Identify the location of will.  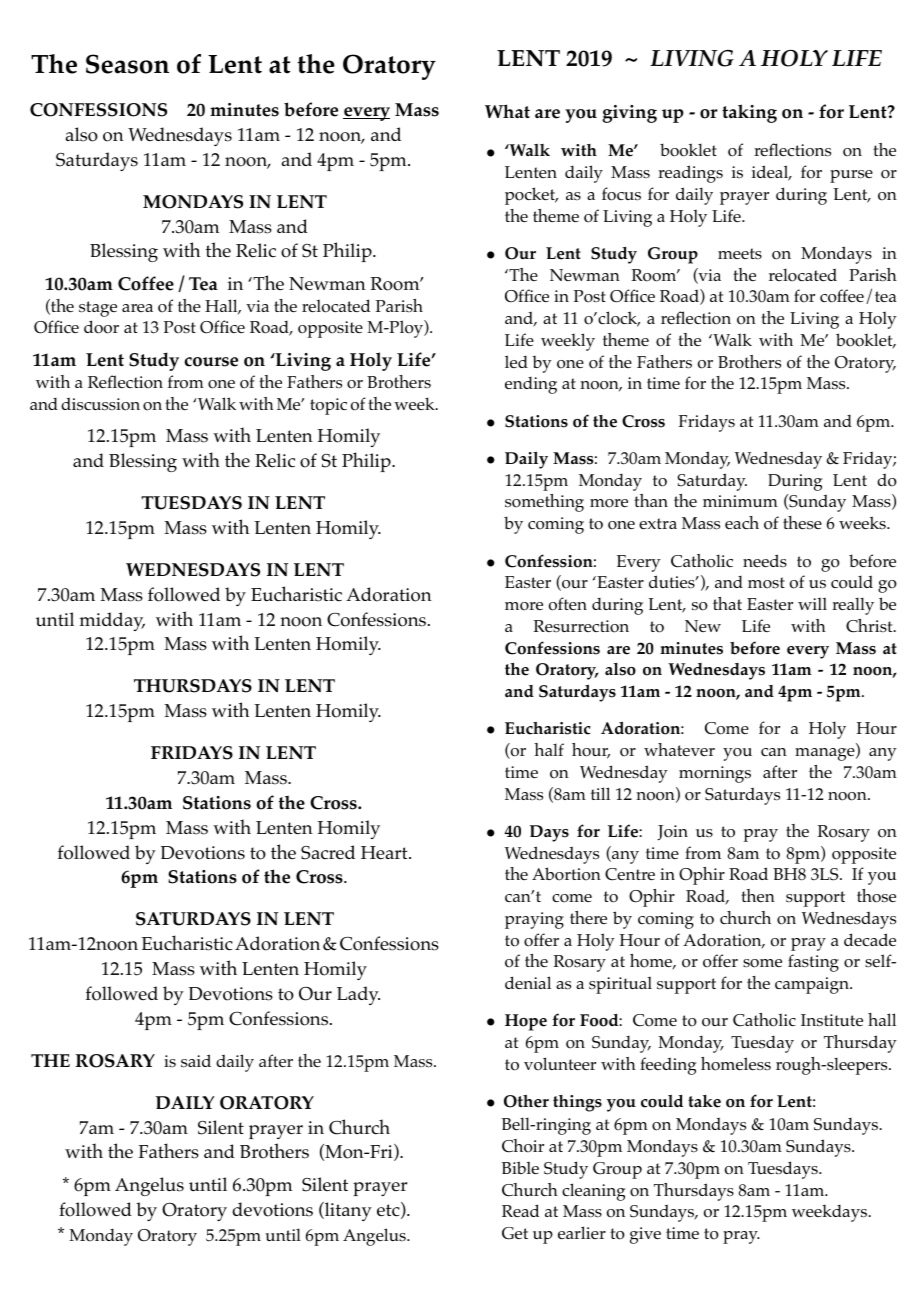
(812, 604).
